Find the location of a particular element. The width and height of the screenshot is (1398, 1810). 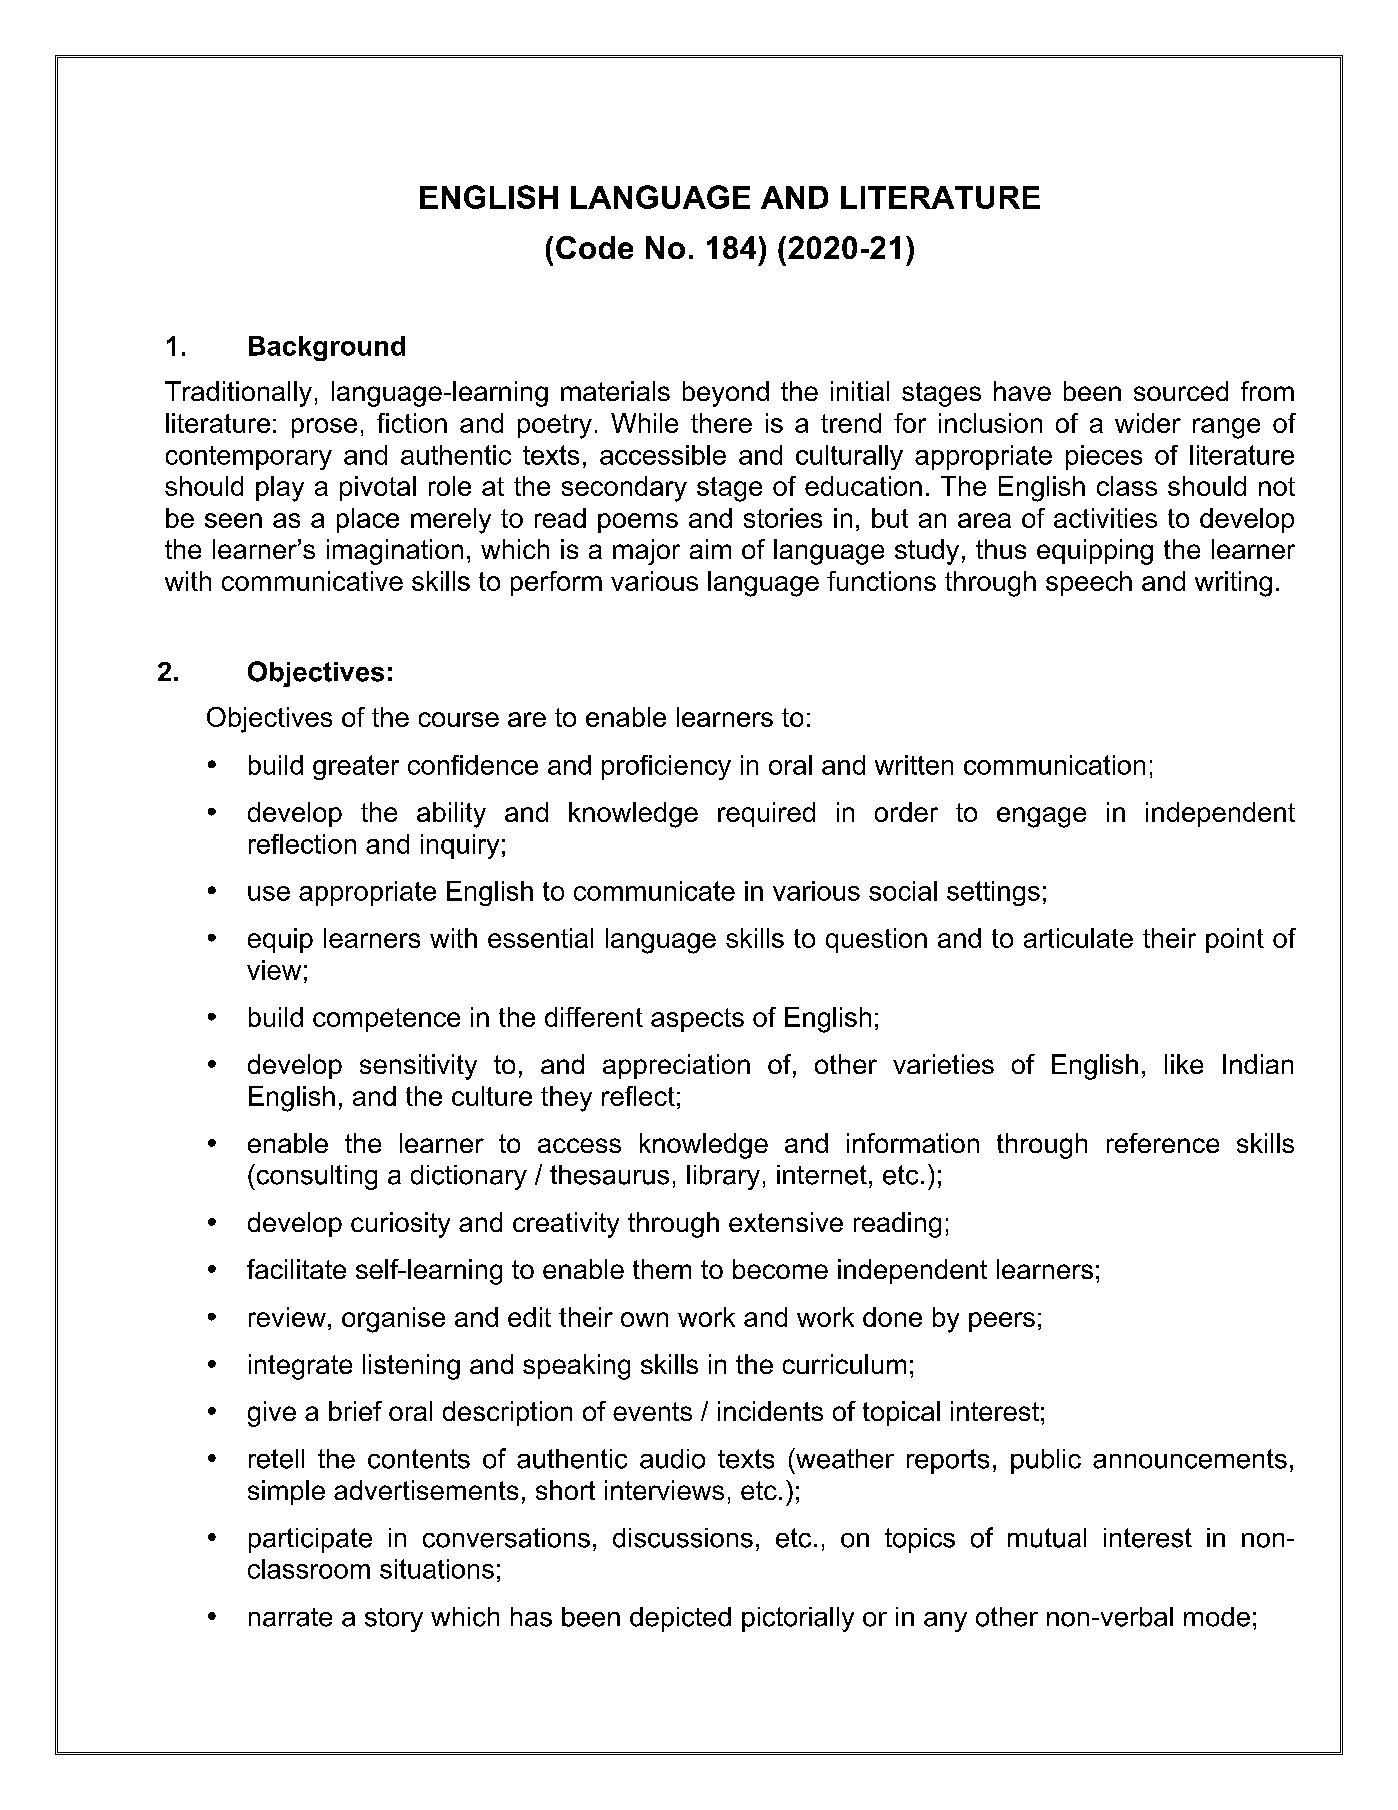

organise is located at coordinates (393, 1320).
